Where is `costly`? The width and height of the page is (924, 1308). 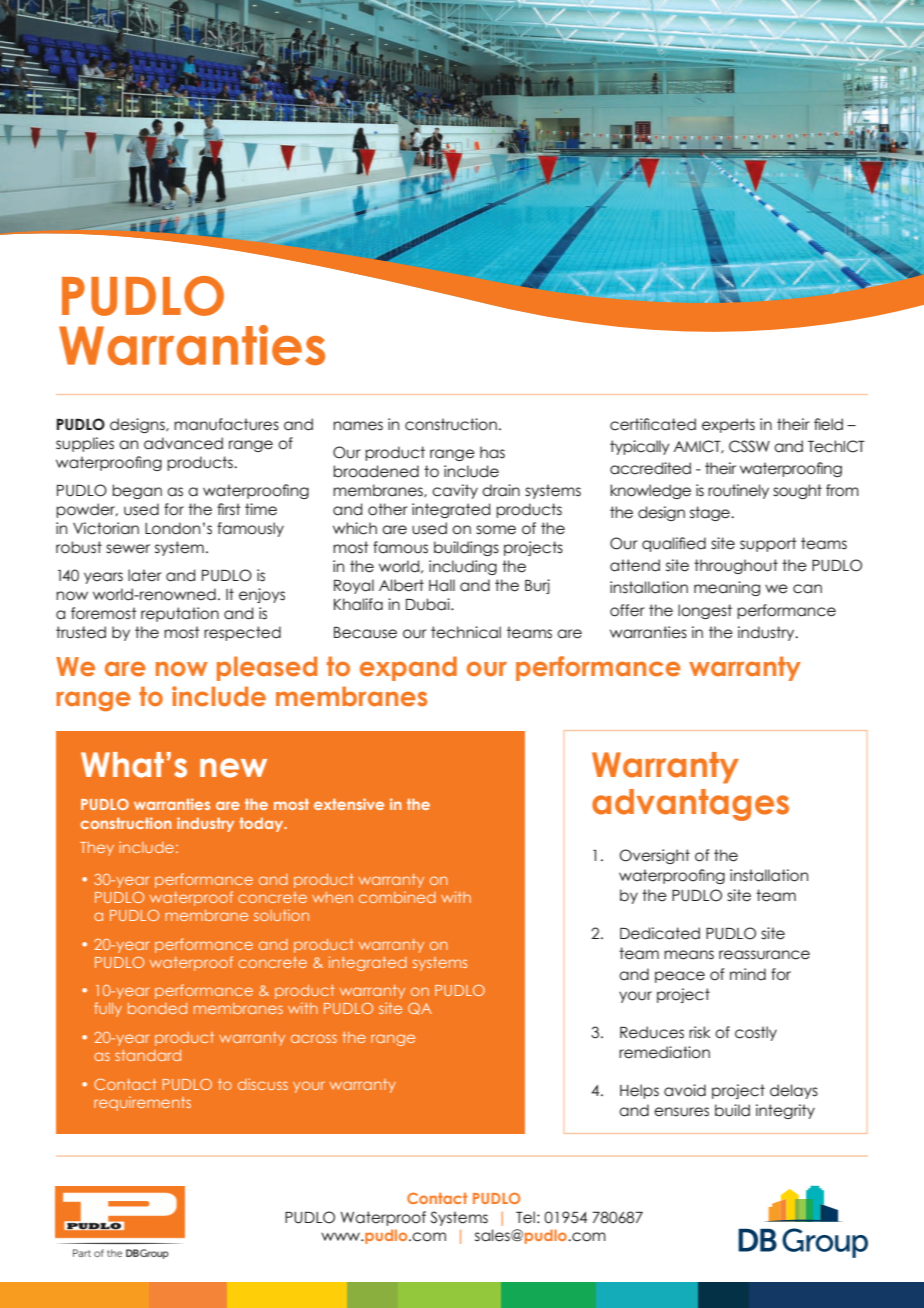 costly is located at coordinates (756, 1033).
